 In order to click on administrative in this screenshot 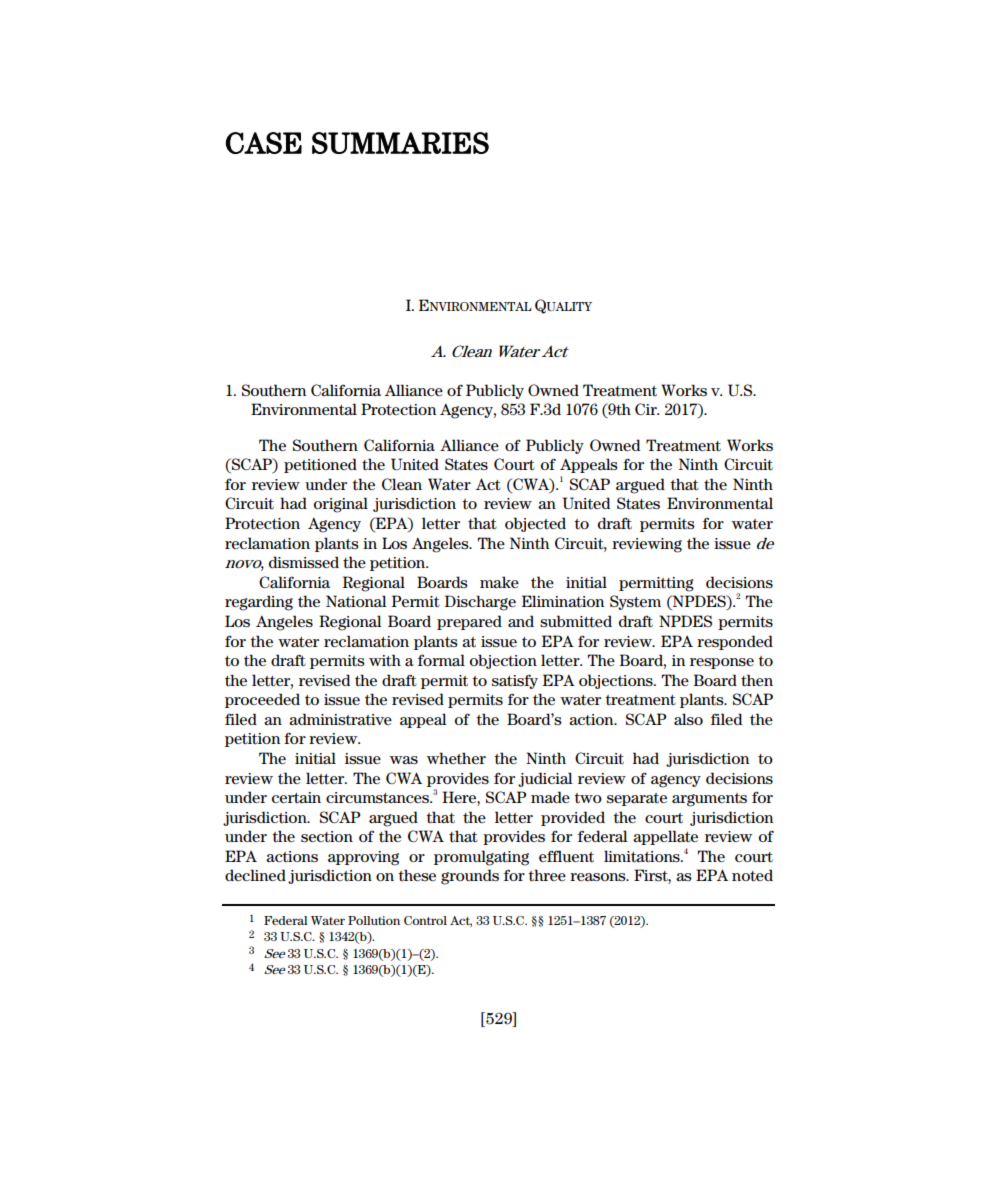, I will do `click(340, 719)`.
